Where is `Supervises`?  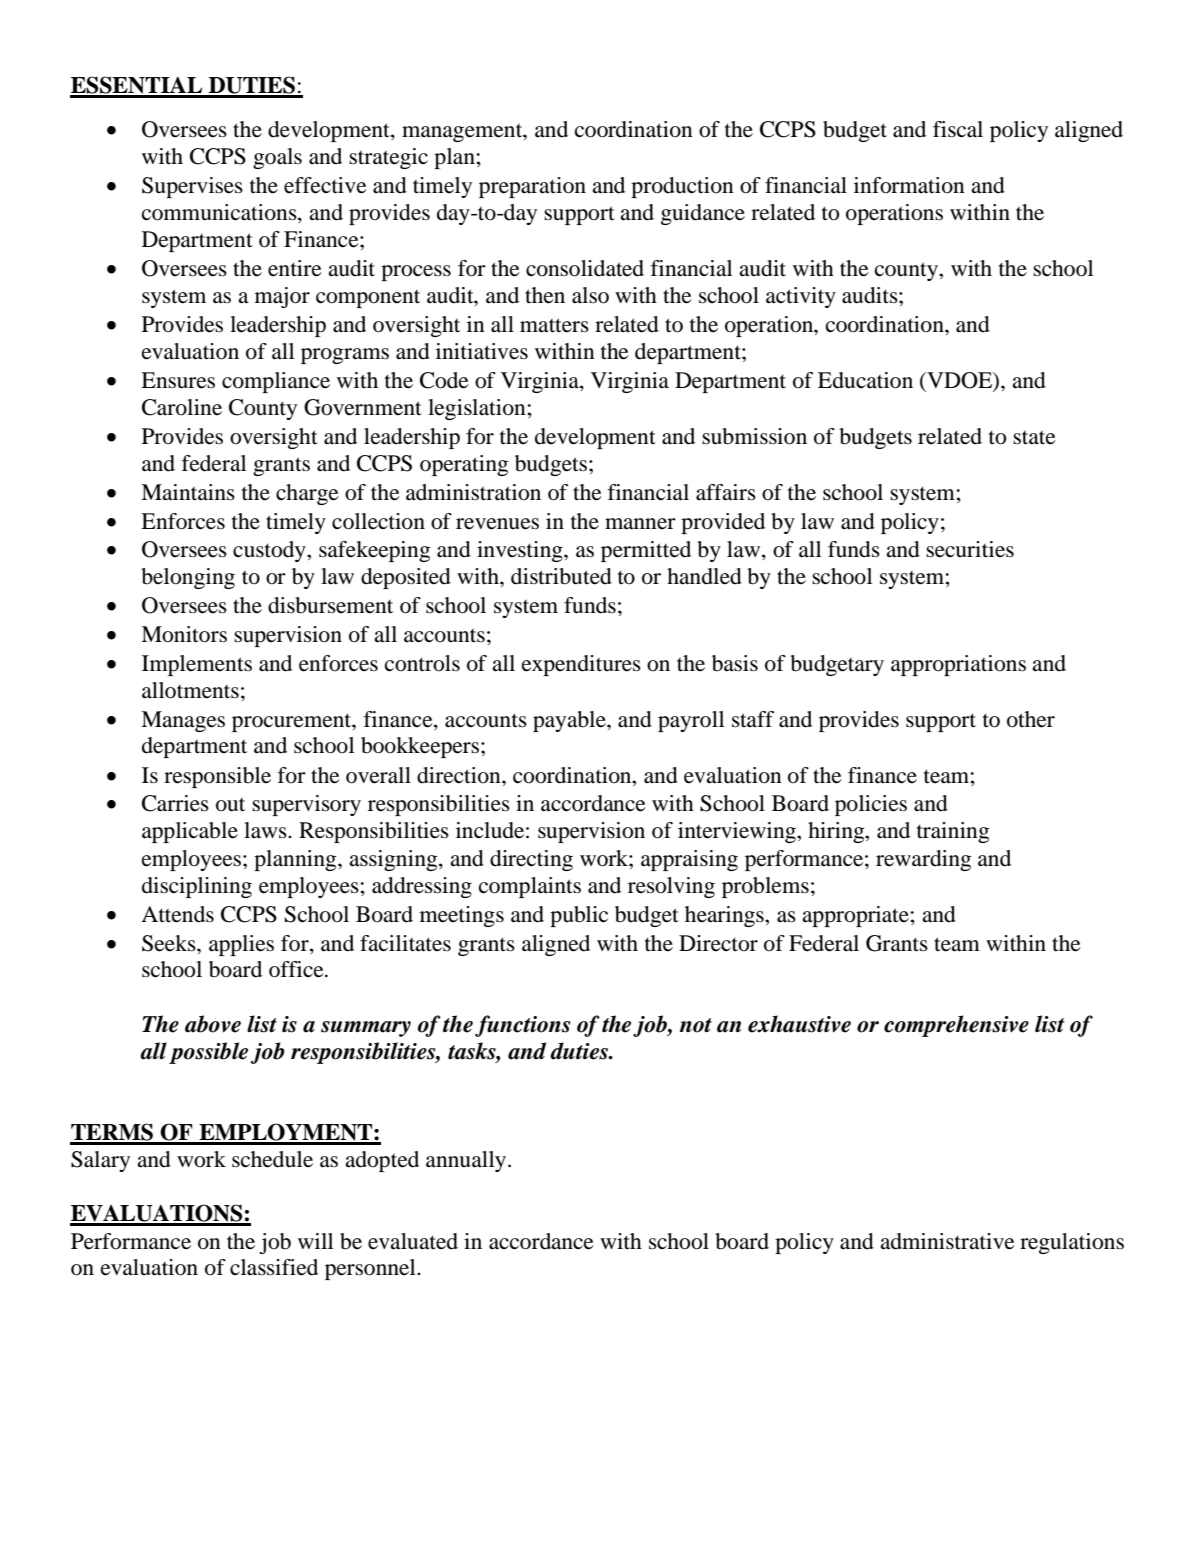
Supervises is located at coordinates (192, 187).
